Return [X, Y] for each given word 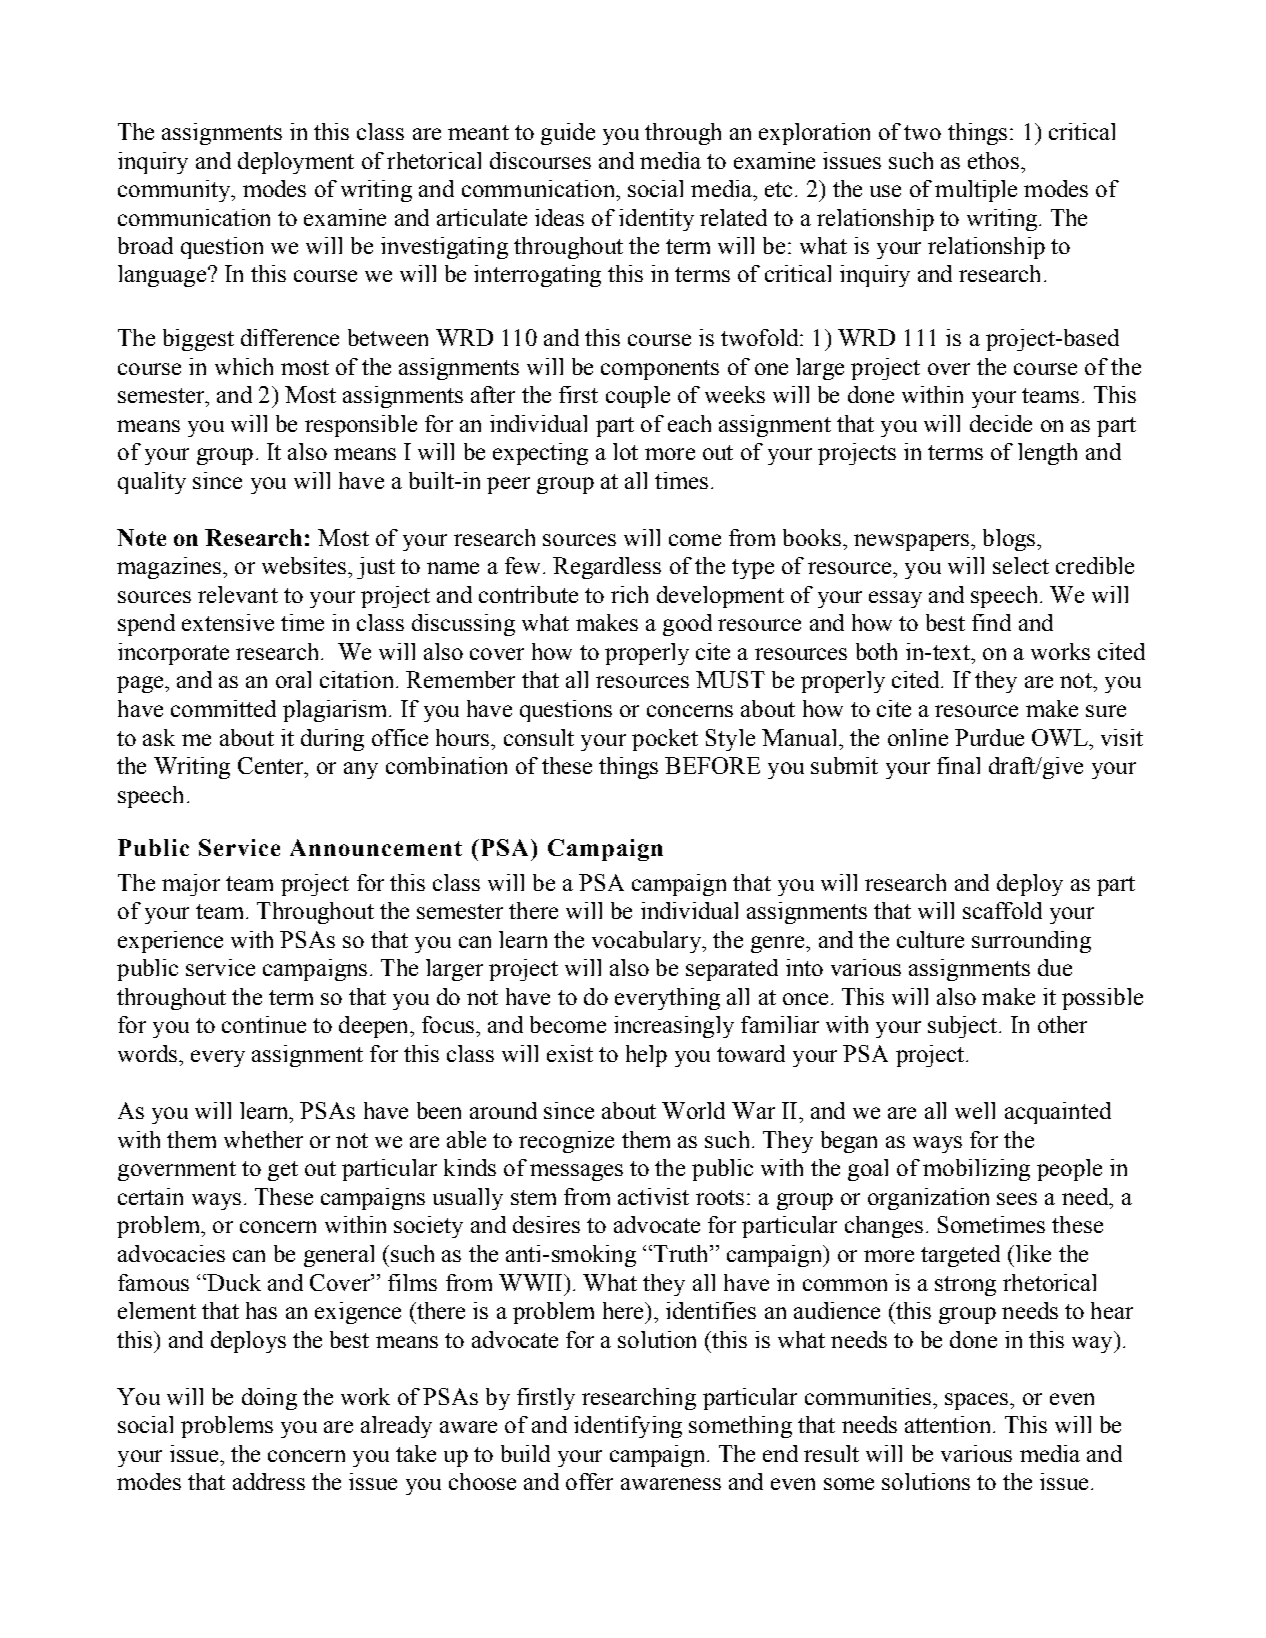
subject [964, 1027]
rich [629, 594]
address [269, 1481]
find [991, 622]
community [175, 191]
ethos [993, 160]
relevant [238, 594]
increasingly [674, 1027]
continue [264, 1024]
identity [656, 220]
